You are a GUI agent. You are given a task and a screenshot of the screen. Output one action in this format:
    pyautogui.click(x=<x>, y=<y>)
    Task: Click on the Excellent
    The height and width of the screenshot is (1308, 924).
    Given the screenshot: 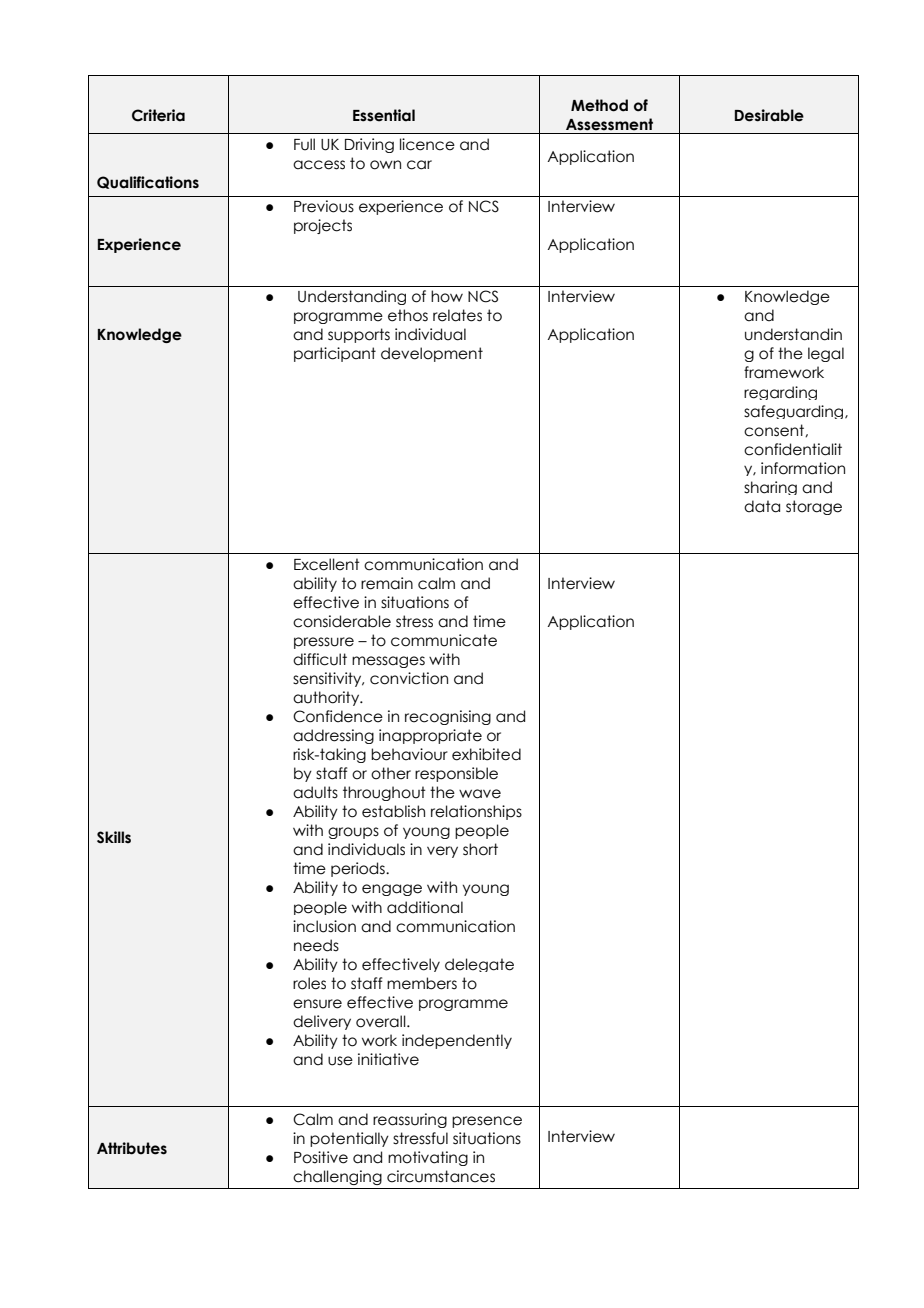 What is the action you would take?
    pyautogui.click(x=327, y=564)
